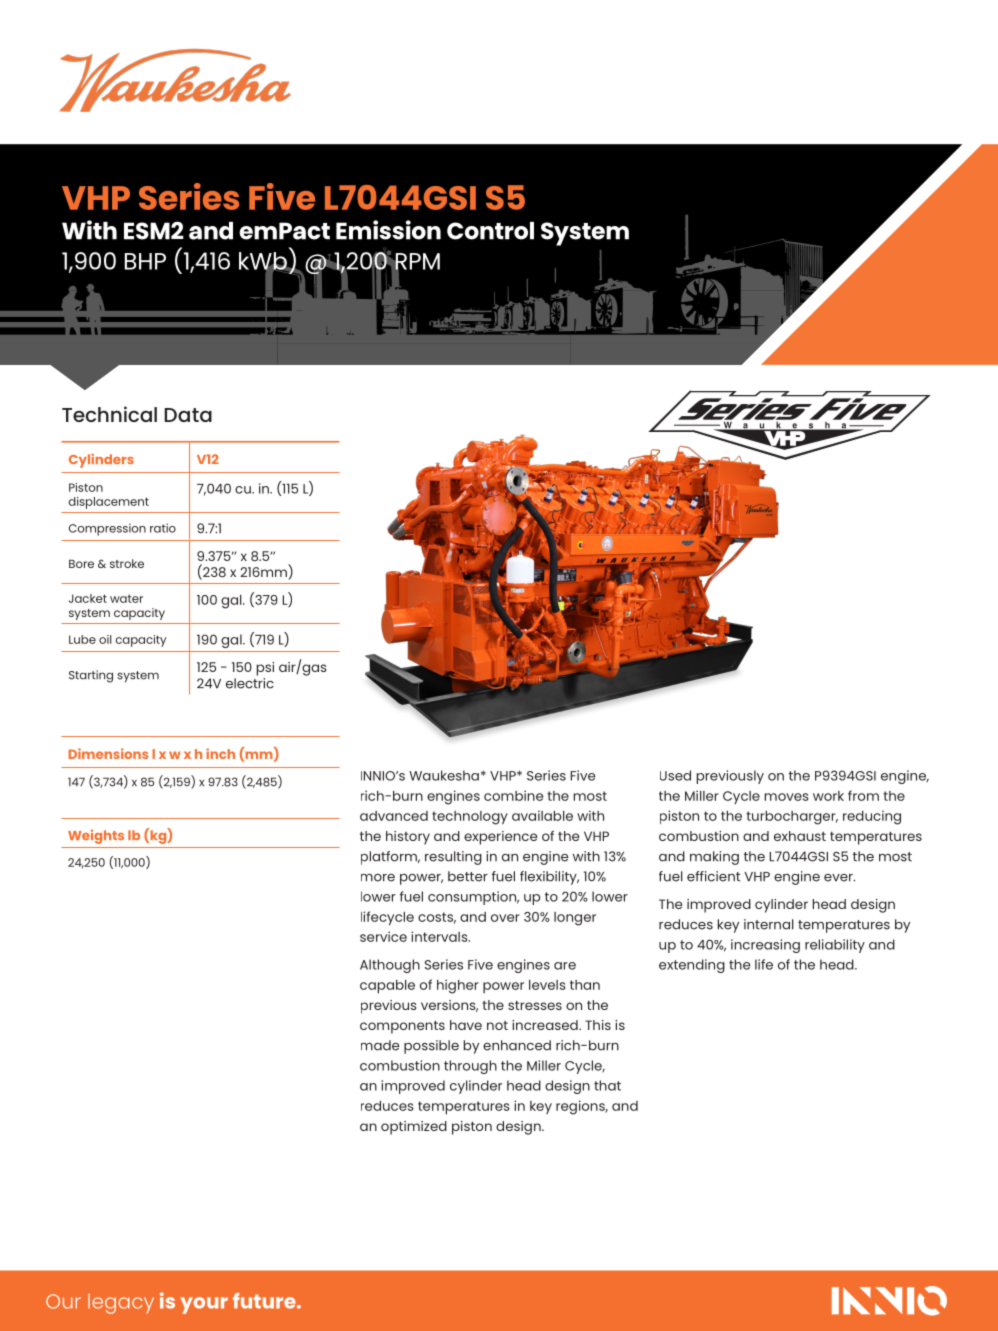 Image resolution: width=998 pixels, height=1331 pixels. Describe the element at coordinates (265, 669) in the document. I see `psi` at that location.
